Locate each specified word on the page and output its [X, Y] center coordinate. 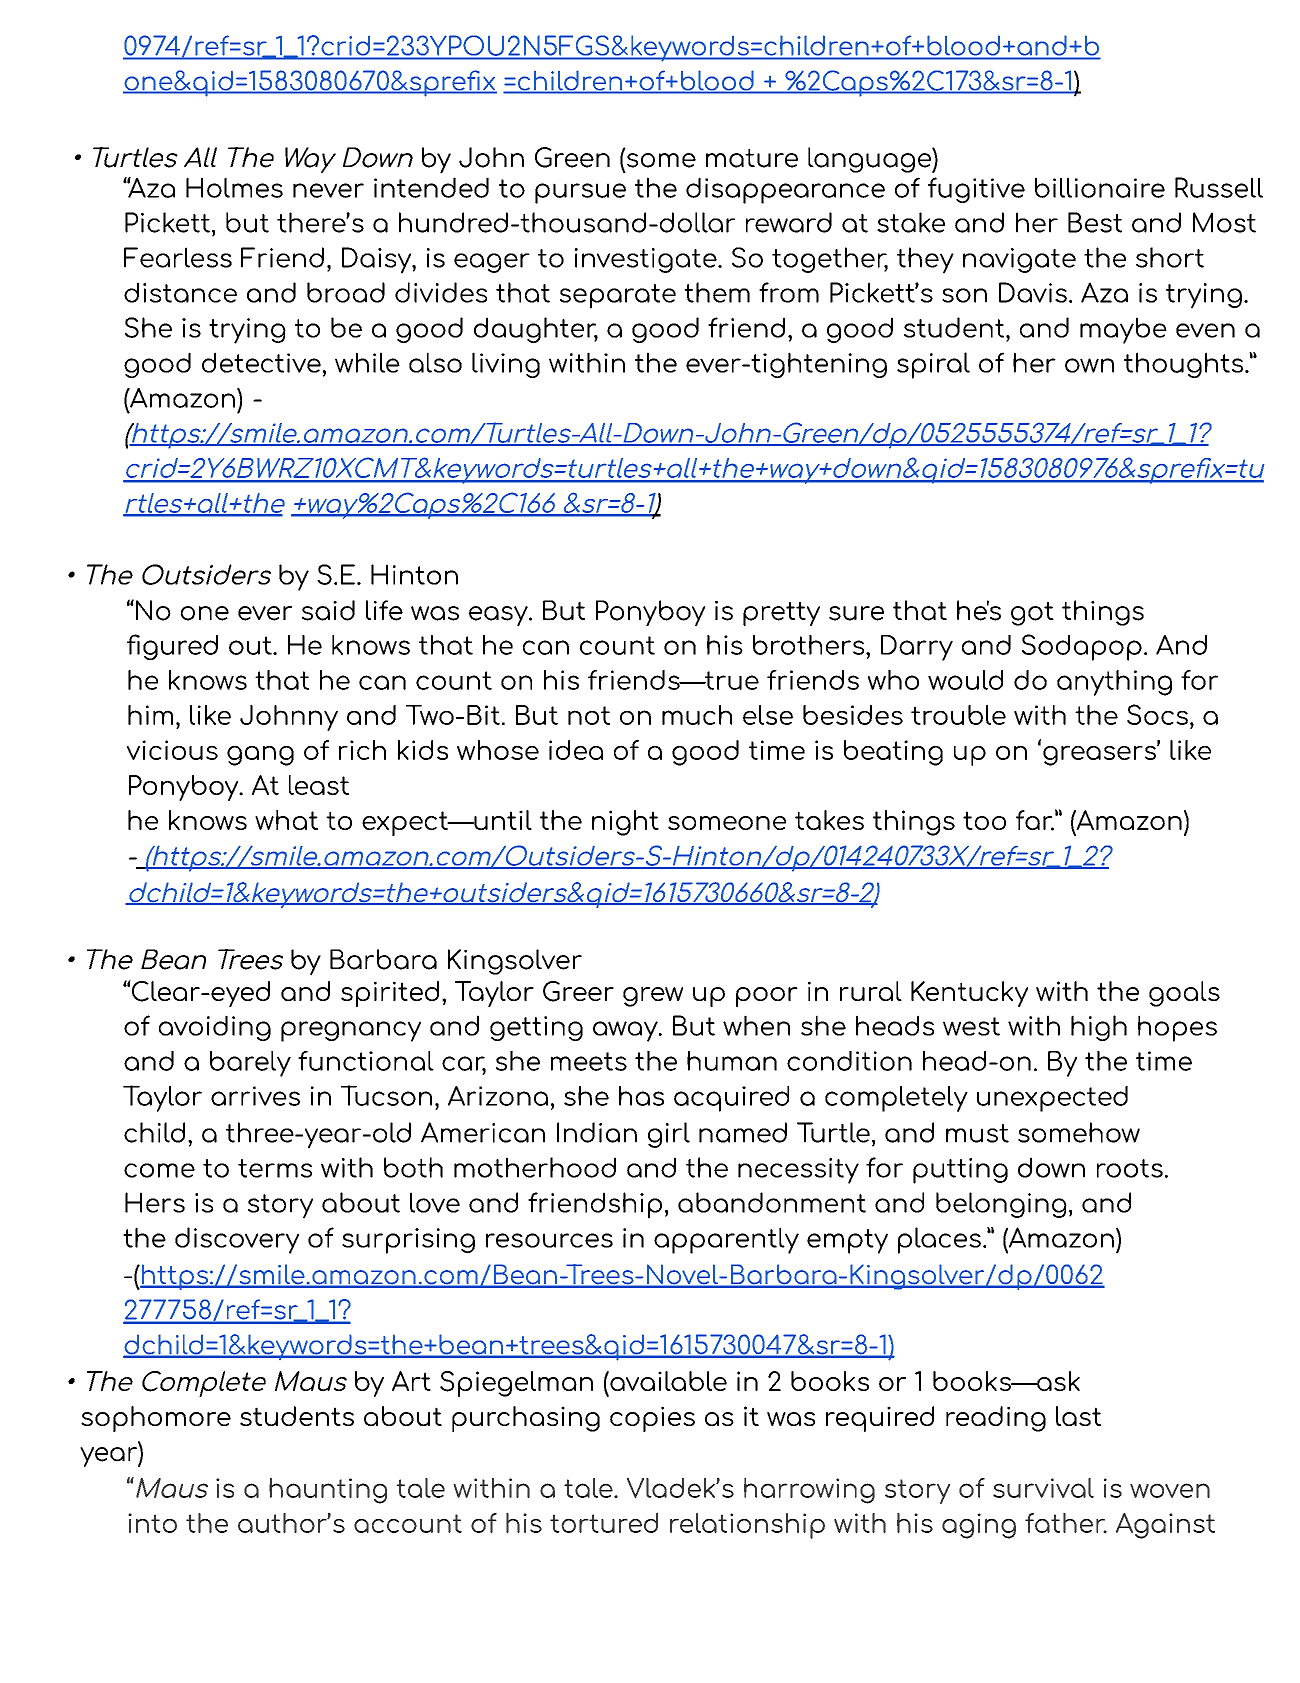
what [286, 820]
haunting [328, 1491]
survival [1043, 1488]
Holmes [234, 187]
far [1035, 820]
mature [752, 158]
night [625, 823]
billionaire [1100, 187]
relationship [747, 1526]
